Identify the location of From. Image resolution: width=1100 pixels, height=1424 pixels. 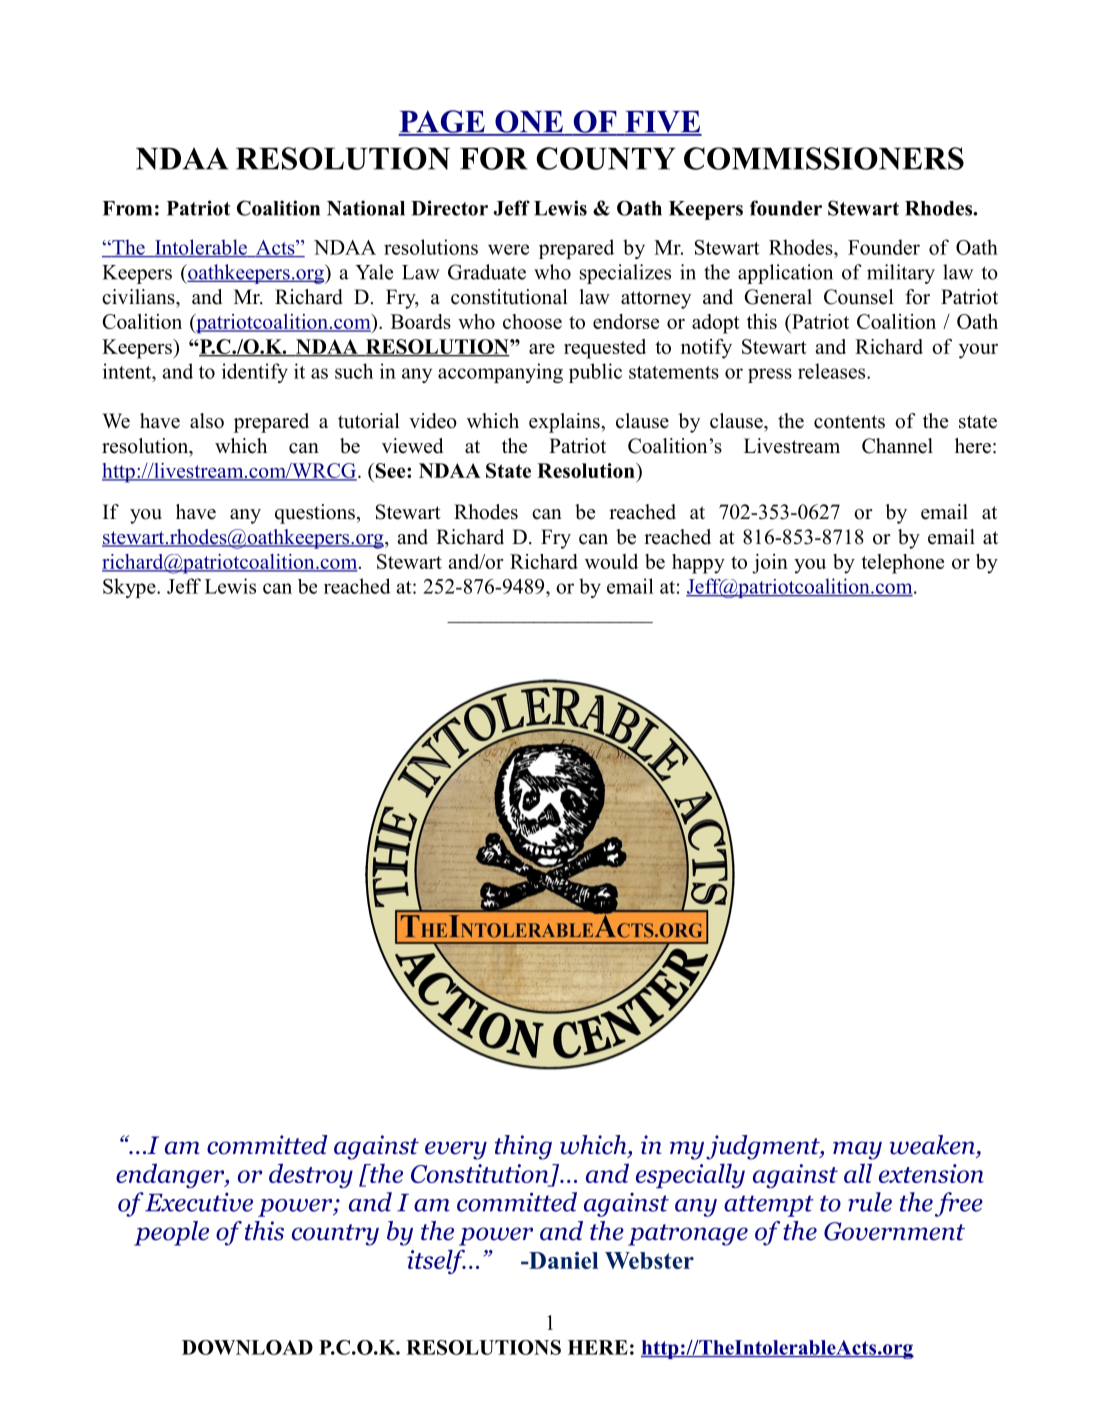
(127, 208).
